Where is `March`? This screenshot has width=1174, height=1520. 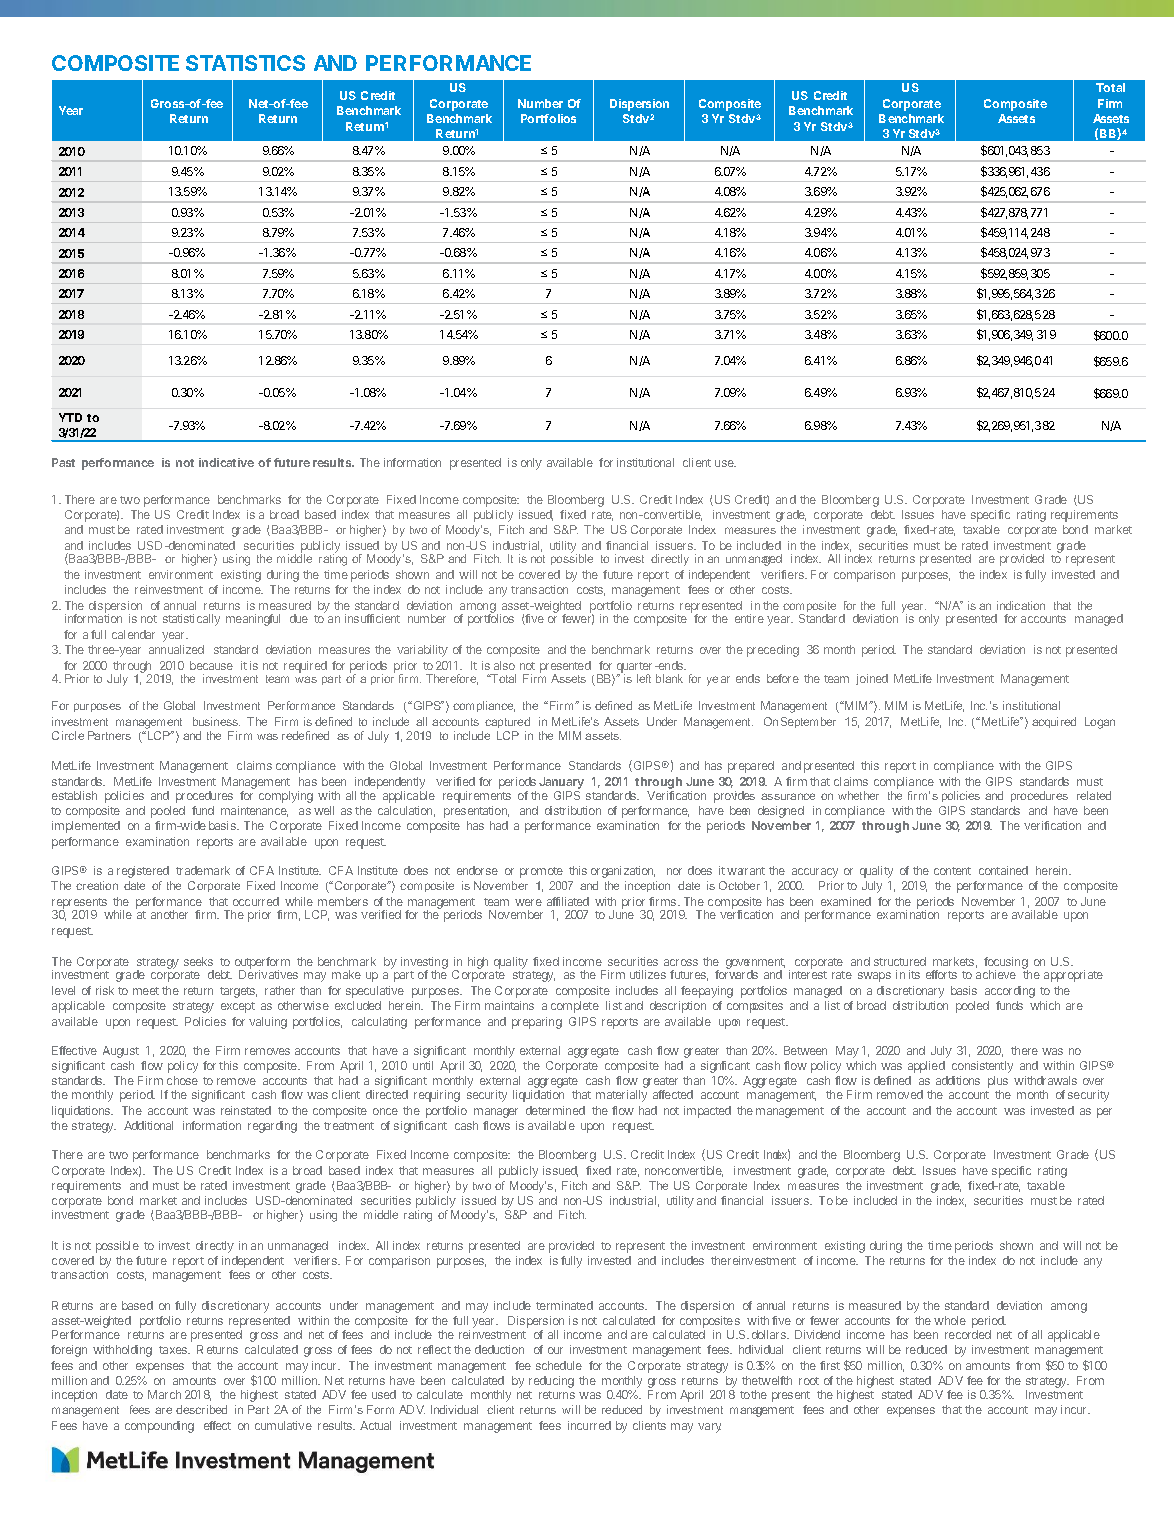 March is located at coordinates (164, 1394).
